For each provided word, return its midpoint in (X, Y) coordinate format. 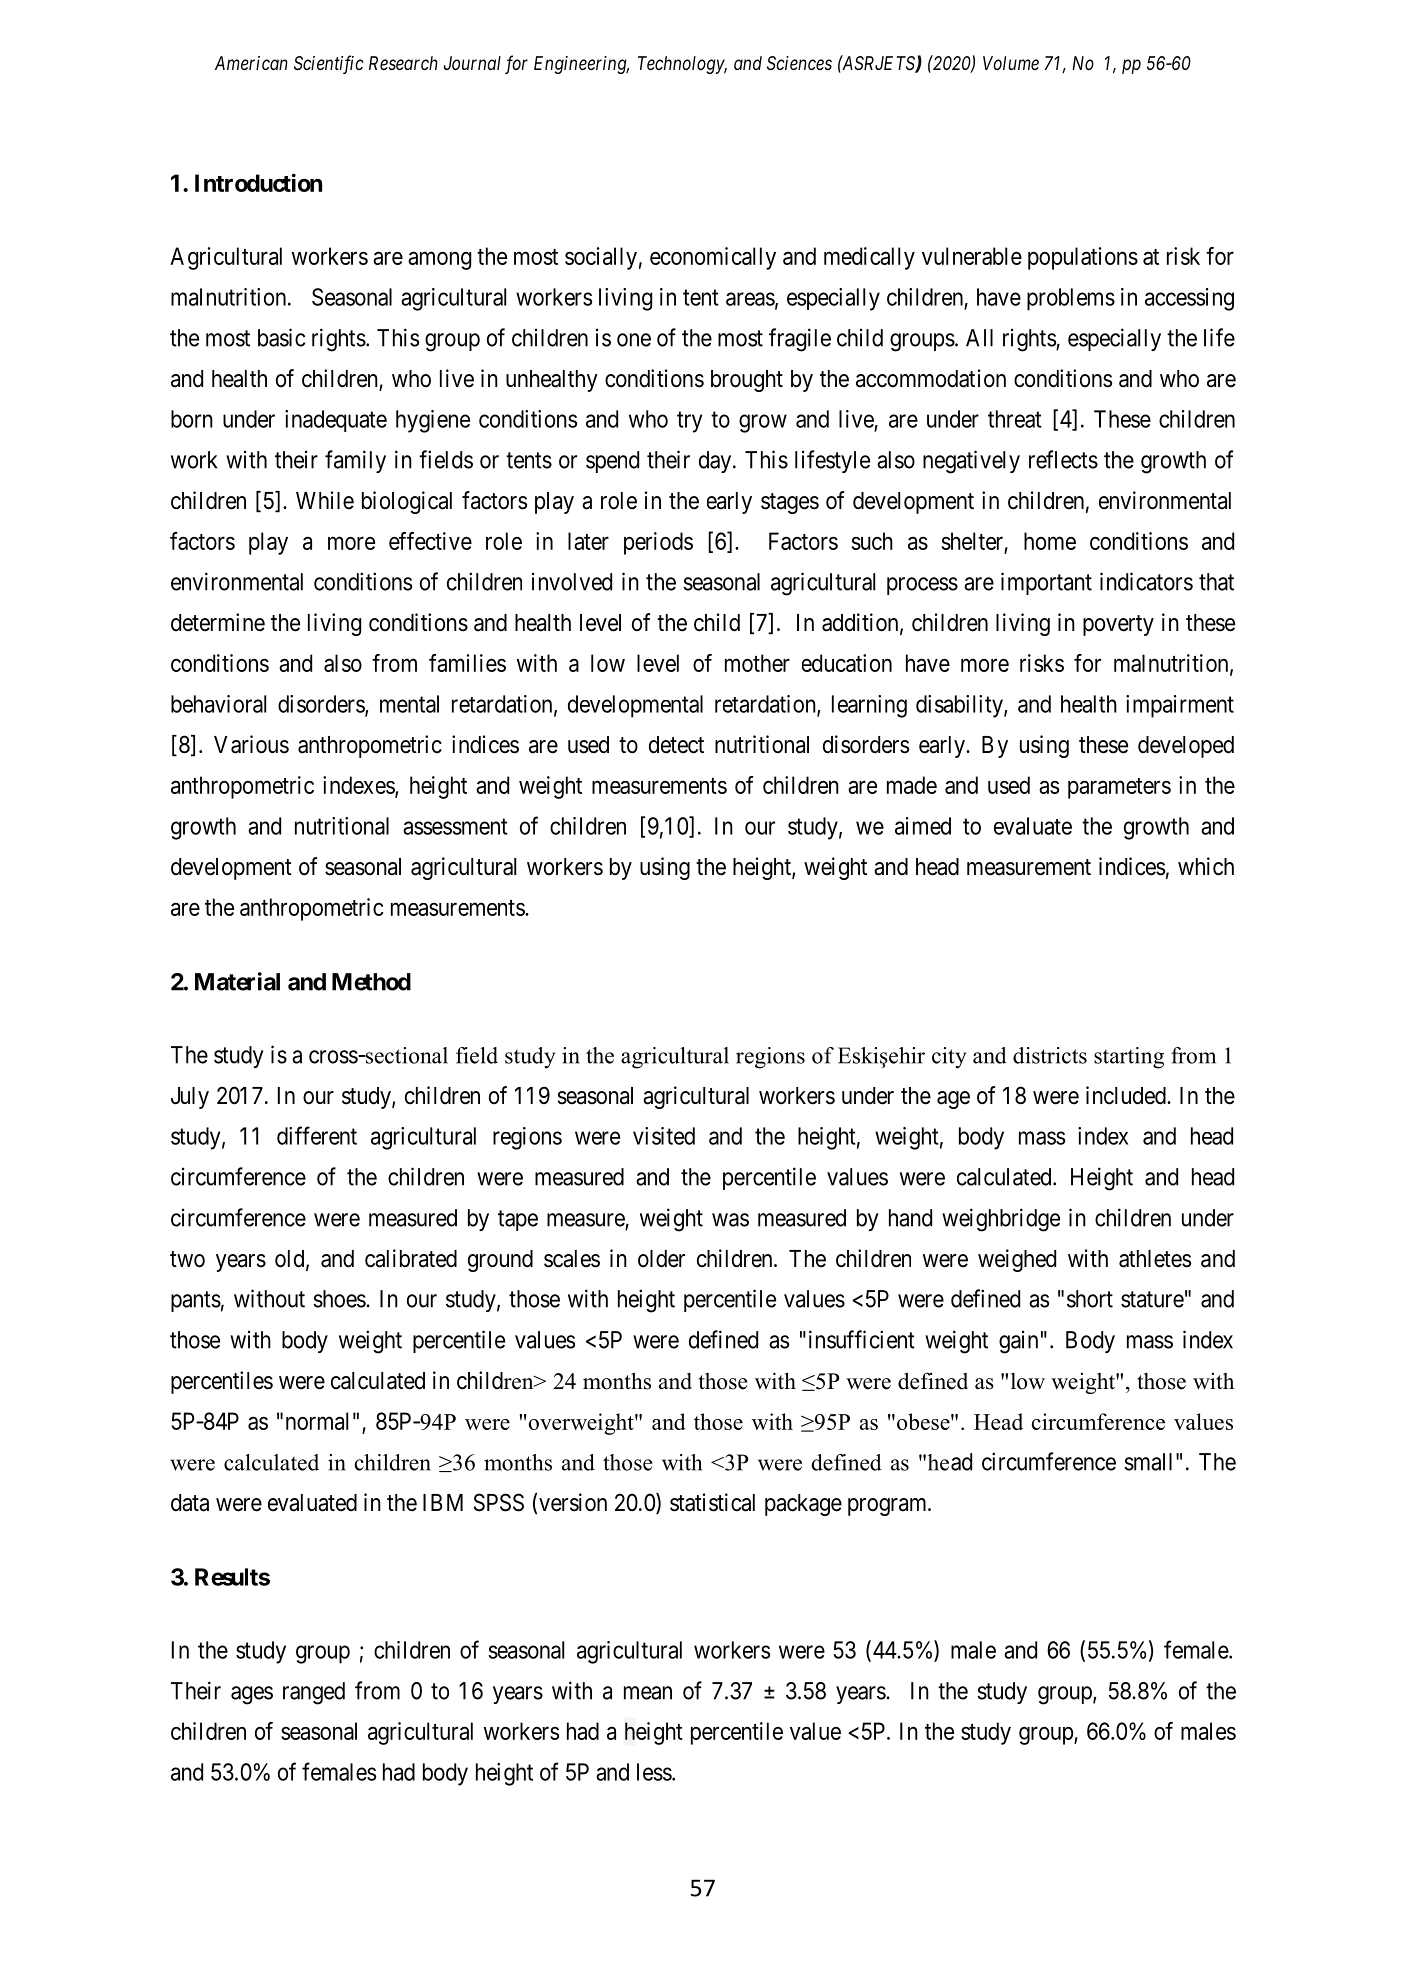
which (1206, 866)
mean (648, 1693)
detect (676, 745)
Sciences (799, 63)
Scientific (329, 64)
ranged (314, 1693)
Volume (1011, 63)
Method (371, 982)
